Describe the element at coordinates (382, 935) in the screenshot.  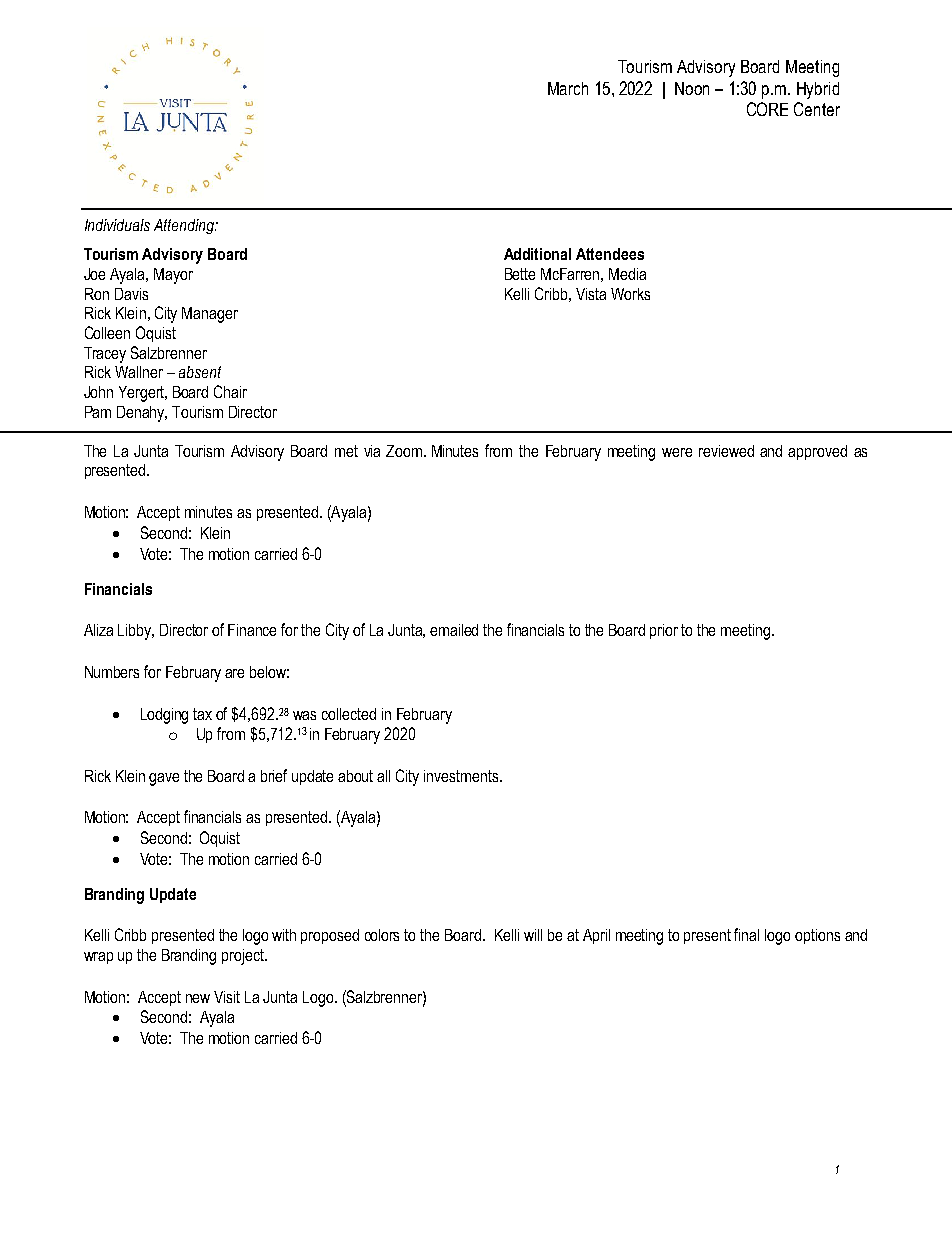
I see `colors` at that location.
